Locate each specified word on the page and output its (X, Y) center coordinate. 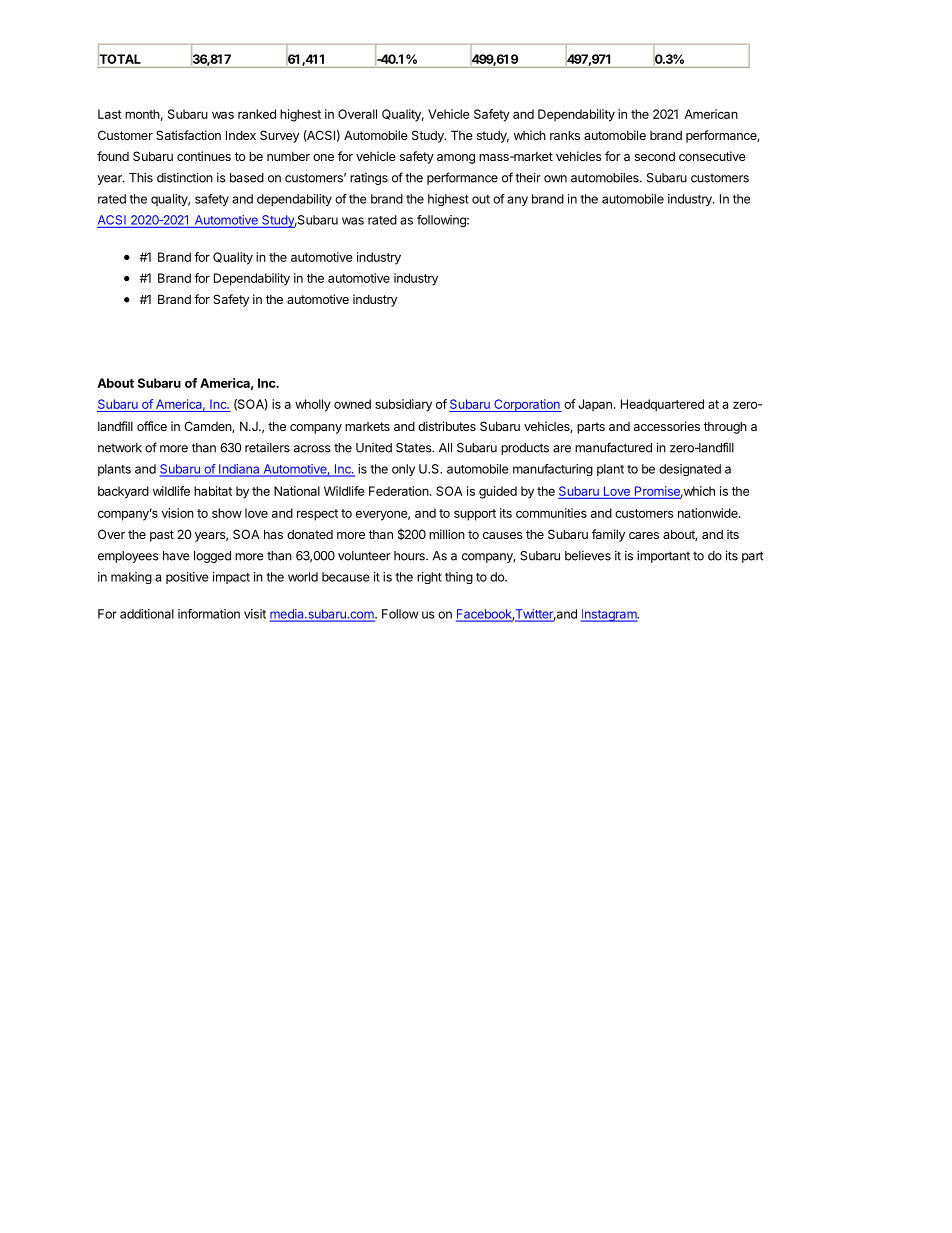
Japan (595, 405)
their (528, 177)
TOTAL (120, 59)
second (655, 156)
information (209, 614)
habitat (213, 491)
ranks (565, 135)
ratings (369, 179)
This (141, 178)
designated (690, 470)
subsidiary (403, 405)
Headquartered (662, 405)
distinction (185, 177)
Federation (399, 491)
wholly (313, 405)
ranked (257, 114)
